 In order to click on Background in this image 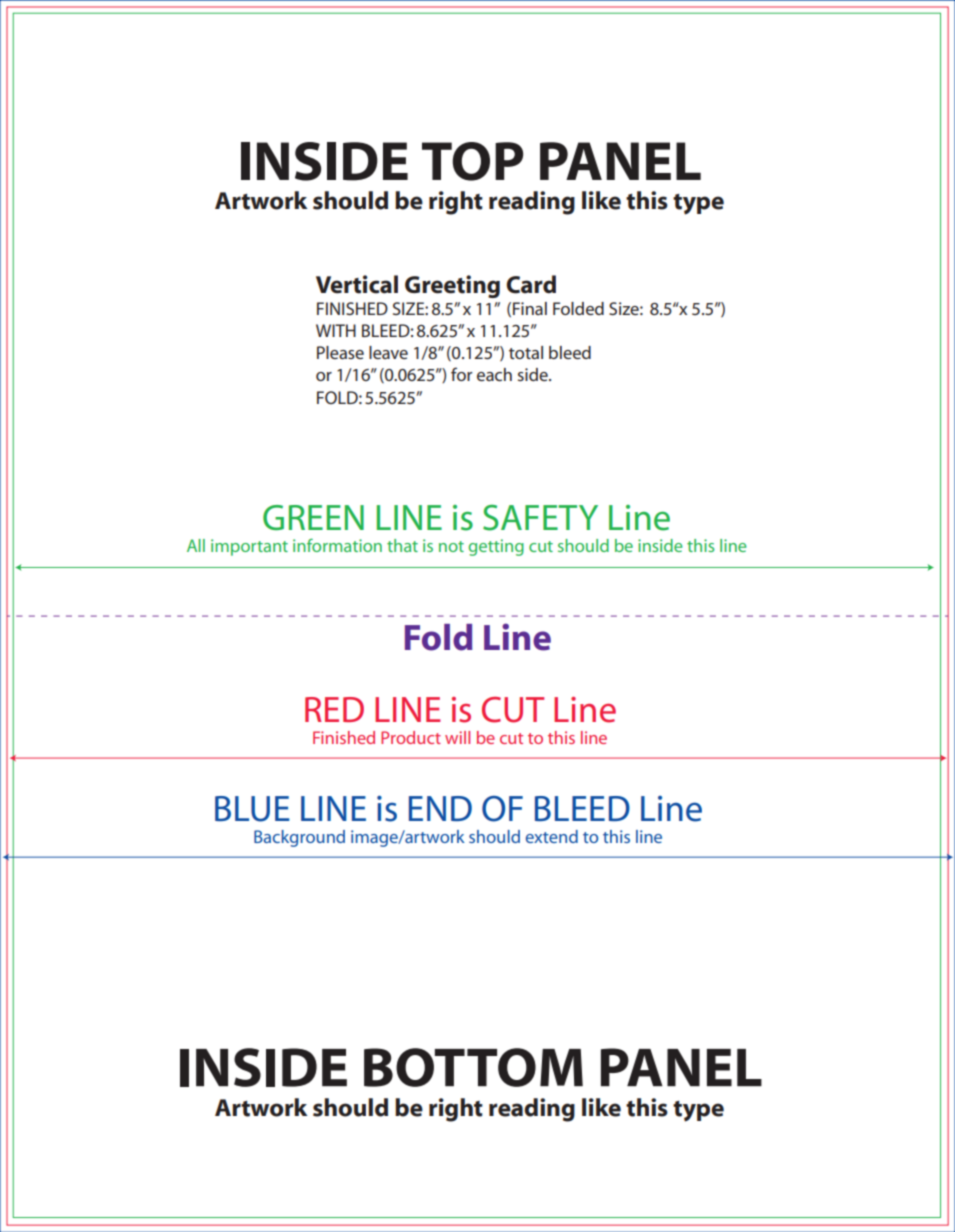, I will do `click(299, 838)`.
